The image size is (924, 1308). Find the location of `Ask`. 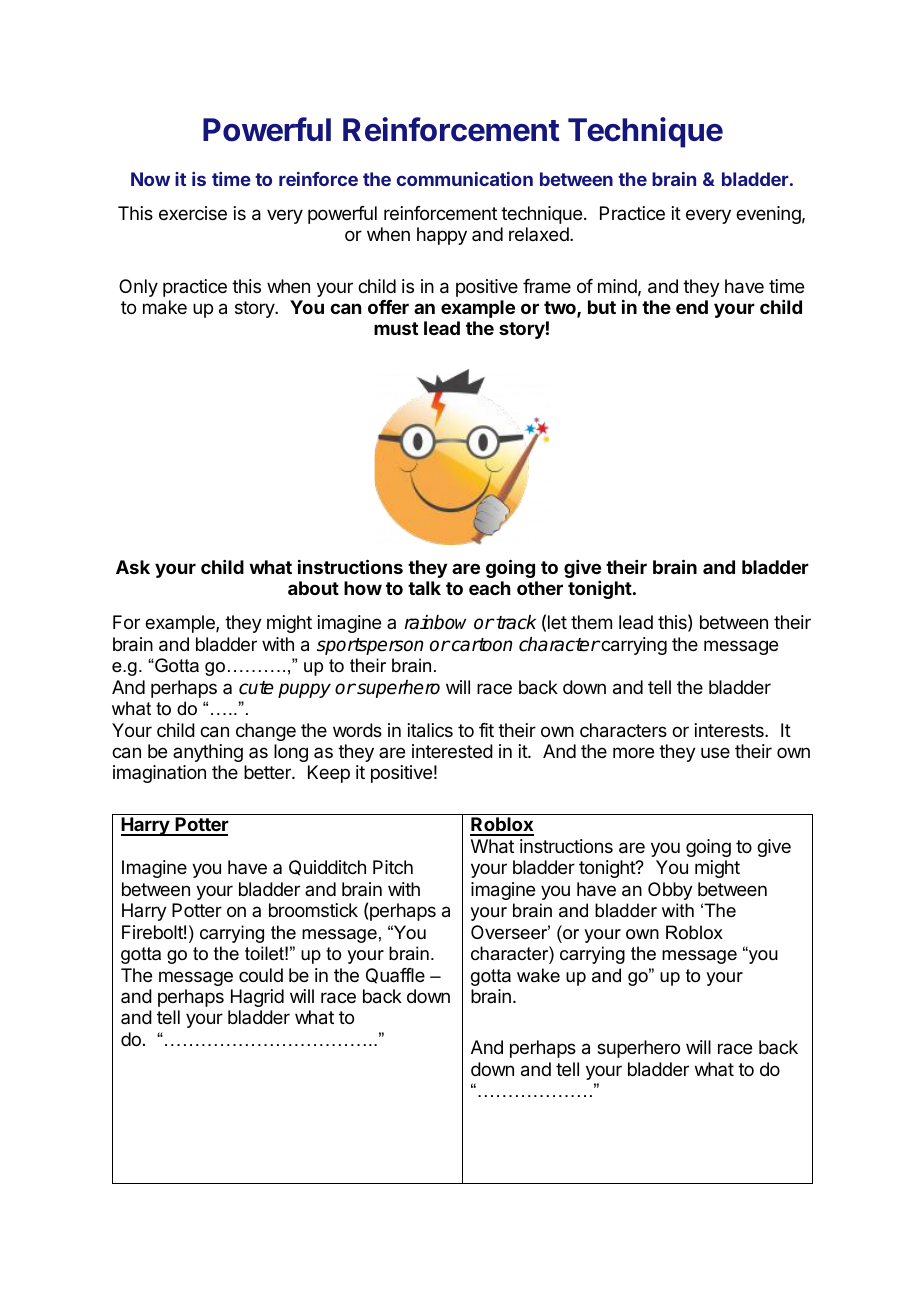

Ask is located at coordinates (133, 567).
